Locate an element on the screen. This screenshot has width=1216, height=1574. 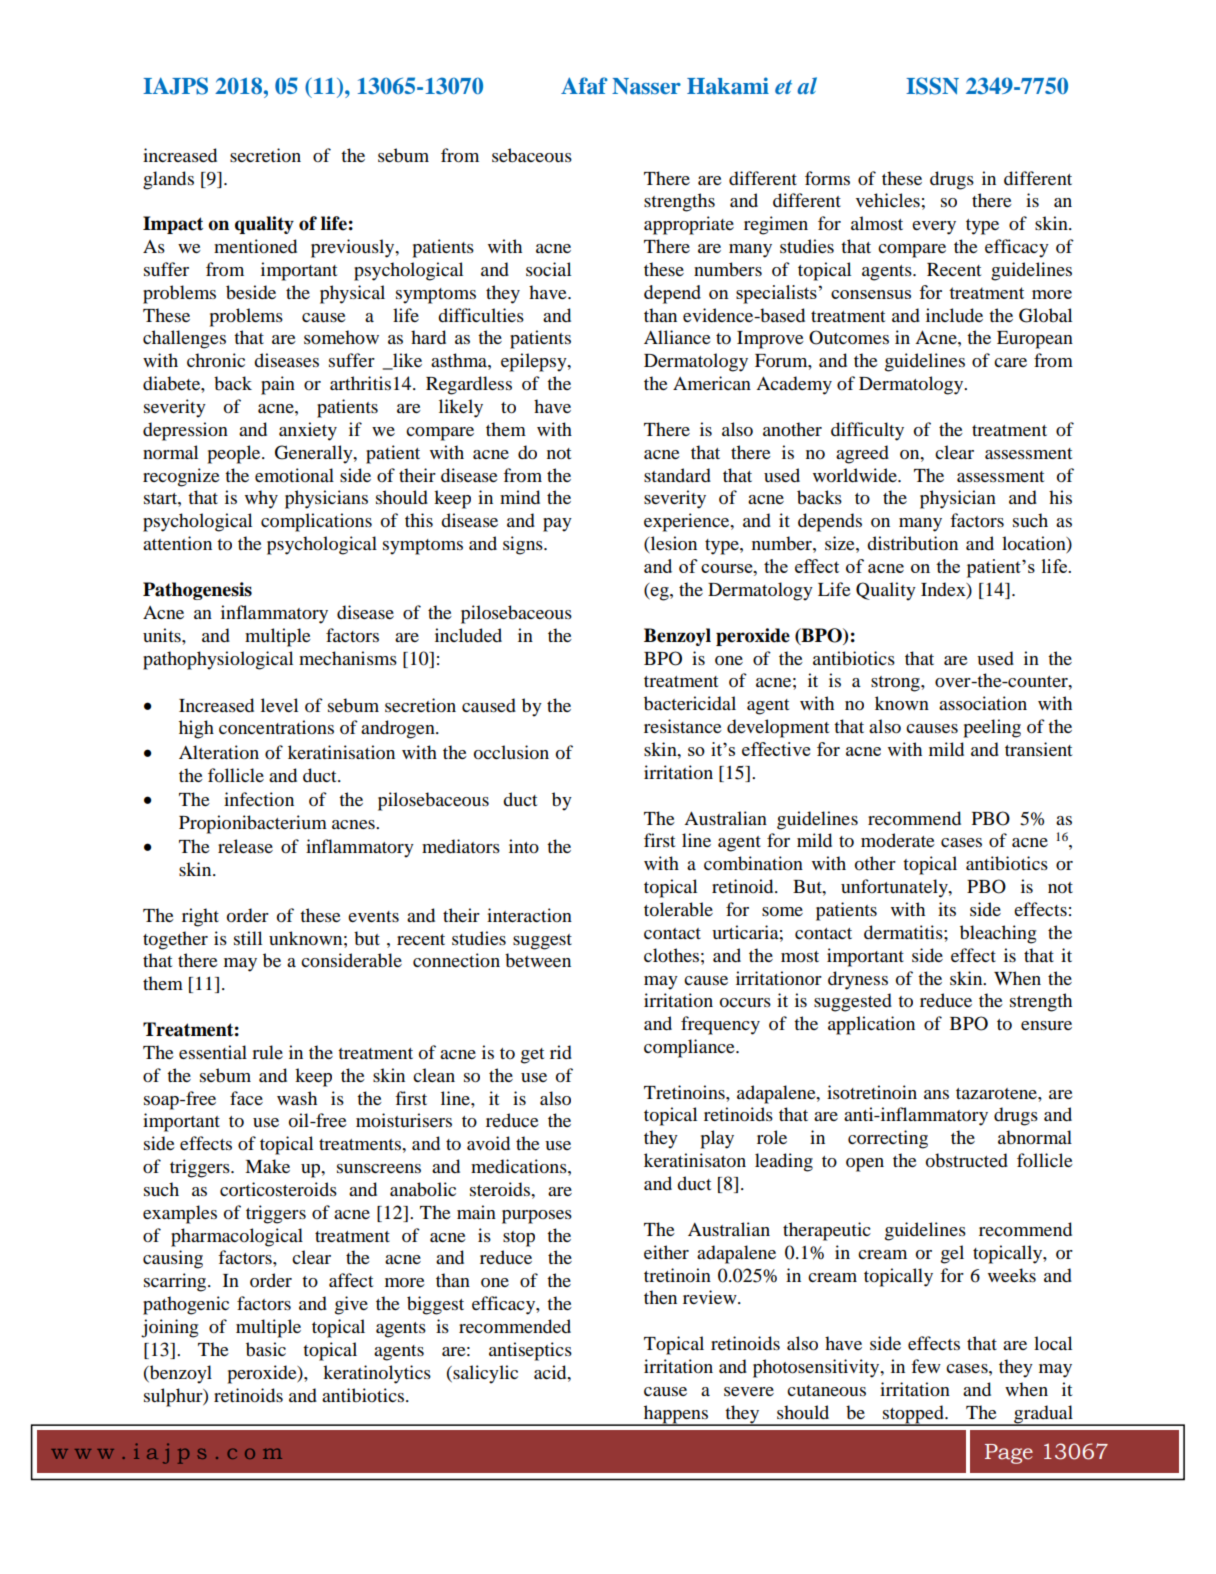
Nasser is located at coordinates (646, 86).
